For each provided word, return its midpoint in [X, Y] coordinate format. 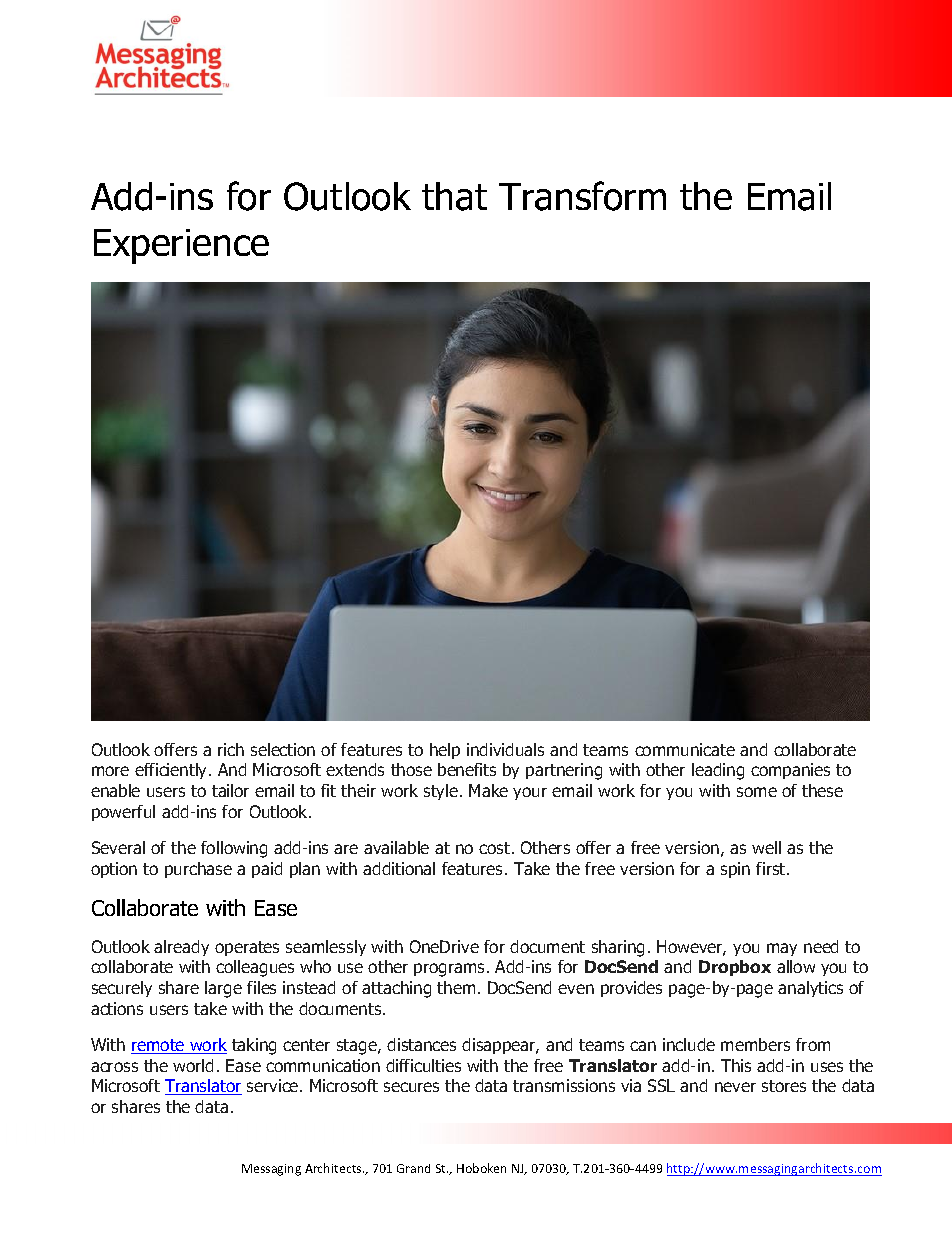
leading [718, 771]
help [445, 751]
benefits [467, 769]
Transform [582, 196]
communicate [685, 749]
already [181, 948]
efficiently [172, 771]
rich [231, 749]
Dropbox [735, 968]
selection [283, 749]
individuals [505, 749]
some [757, 792]
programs [451, 970]
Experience [181, 246]
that [454, 196]
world [193, 1065]
